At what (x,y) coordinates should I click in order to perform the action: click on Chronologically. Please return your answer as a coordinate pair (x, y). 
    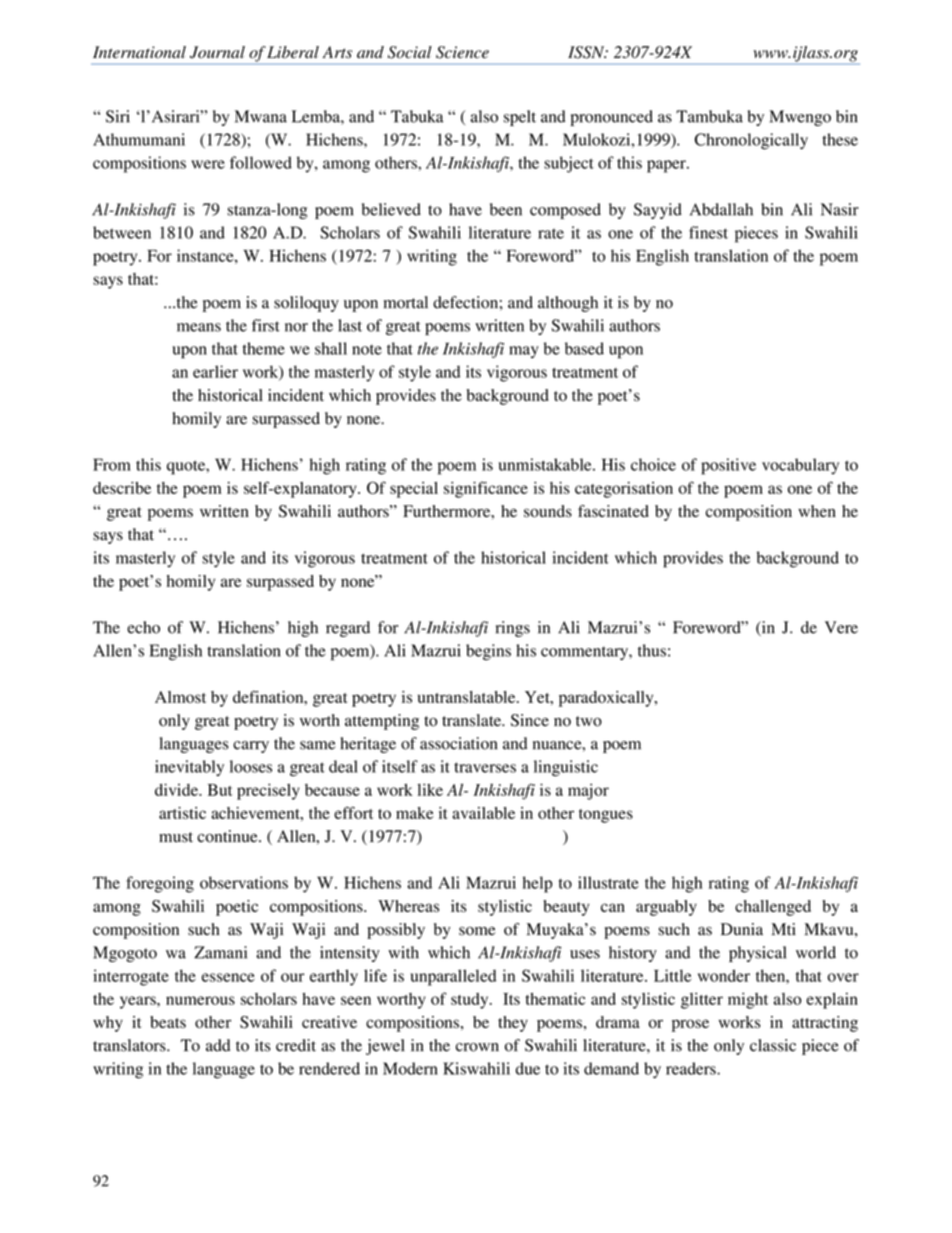
    Looking at the image, I should click on (751, 141).
